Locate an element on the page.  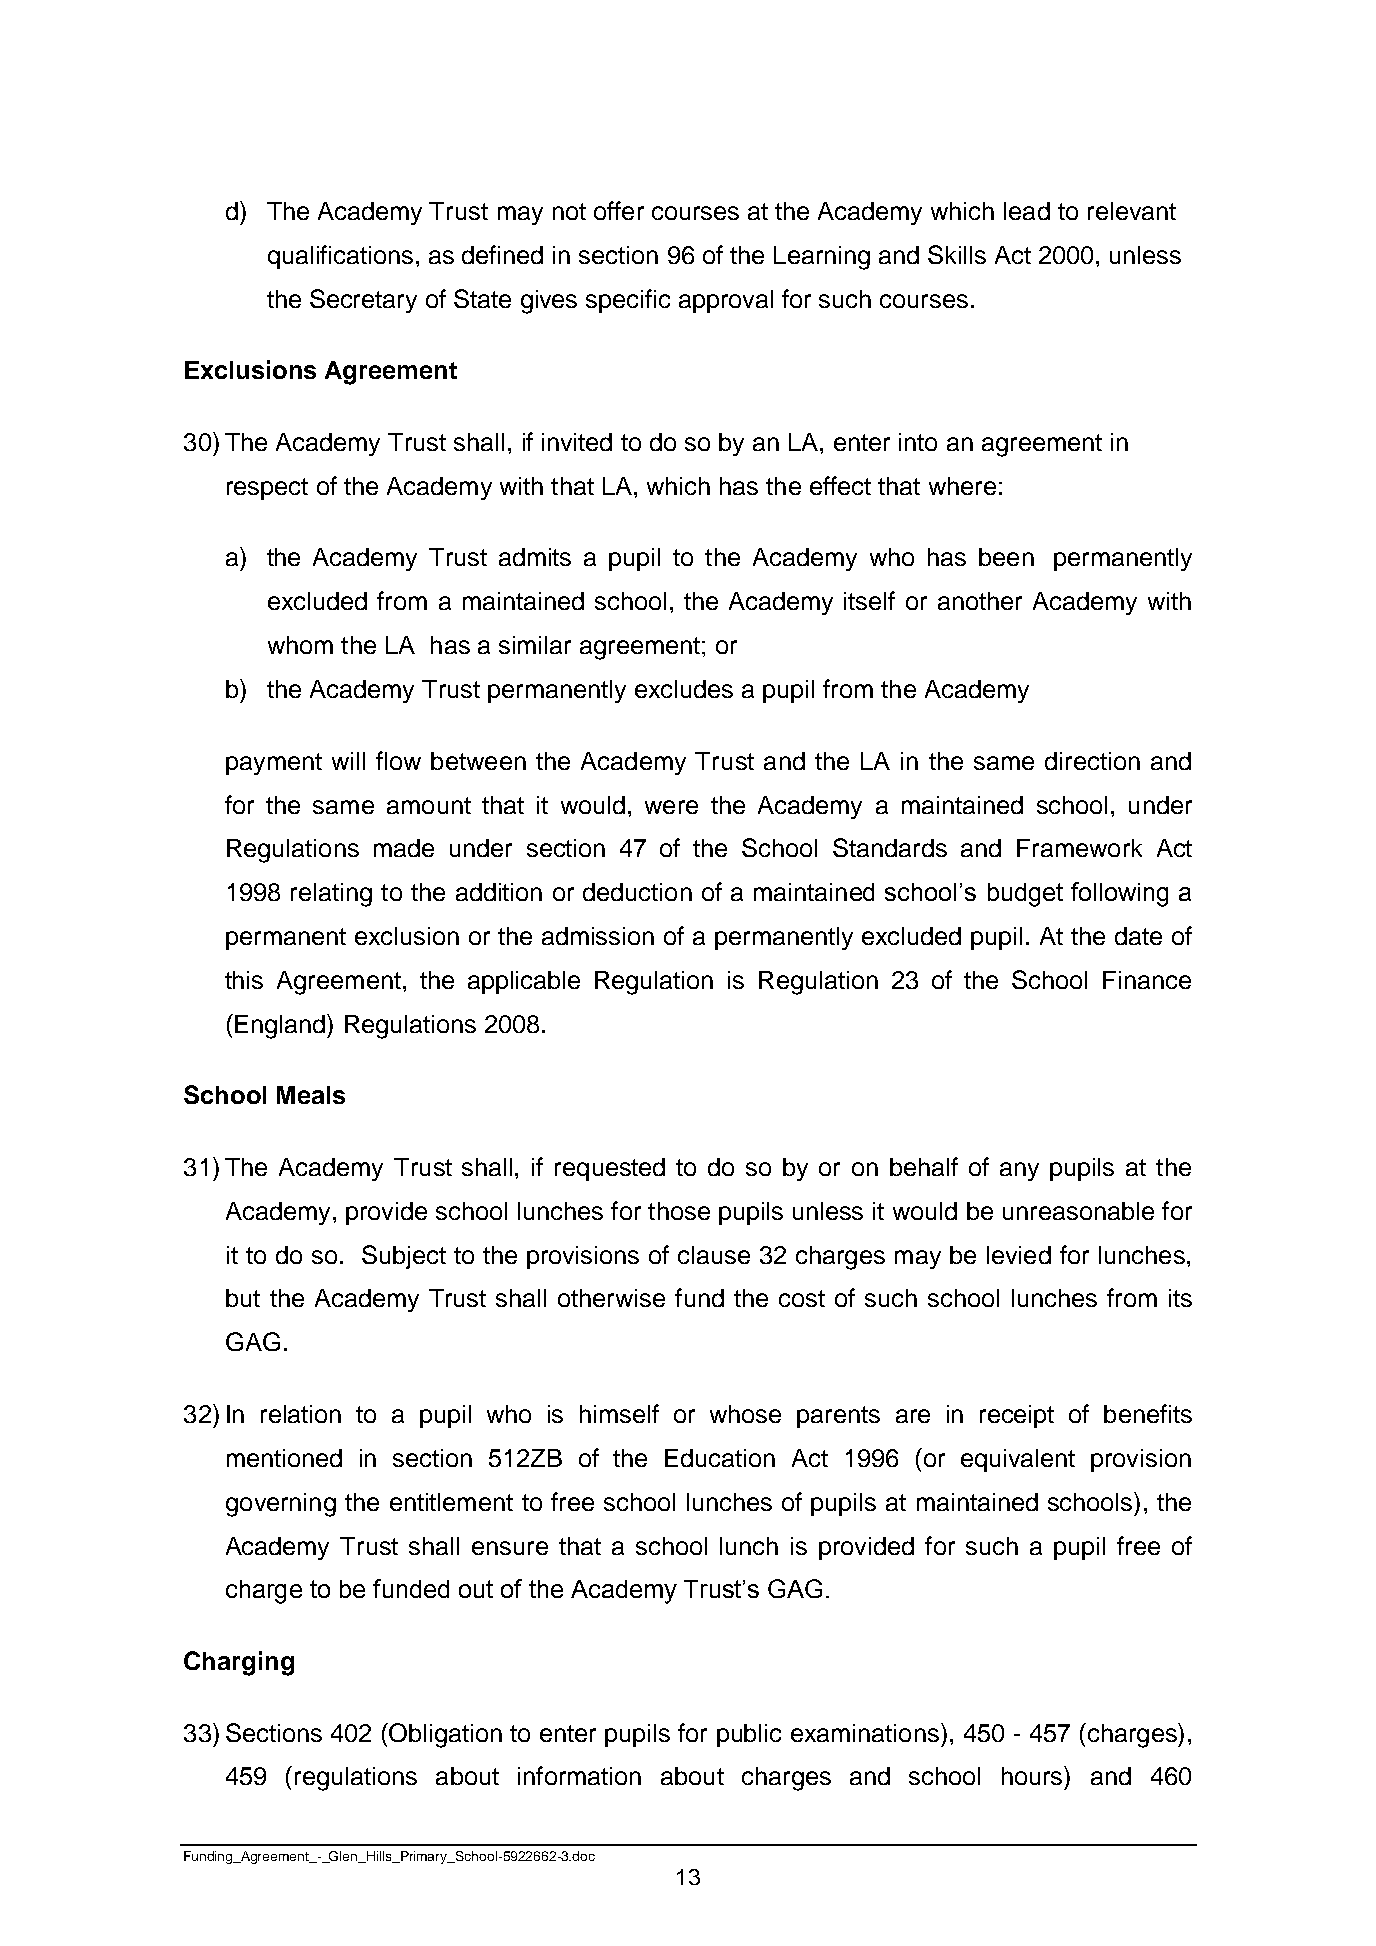
whom is located at coordinates (300, 645).
